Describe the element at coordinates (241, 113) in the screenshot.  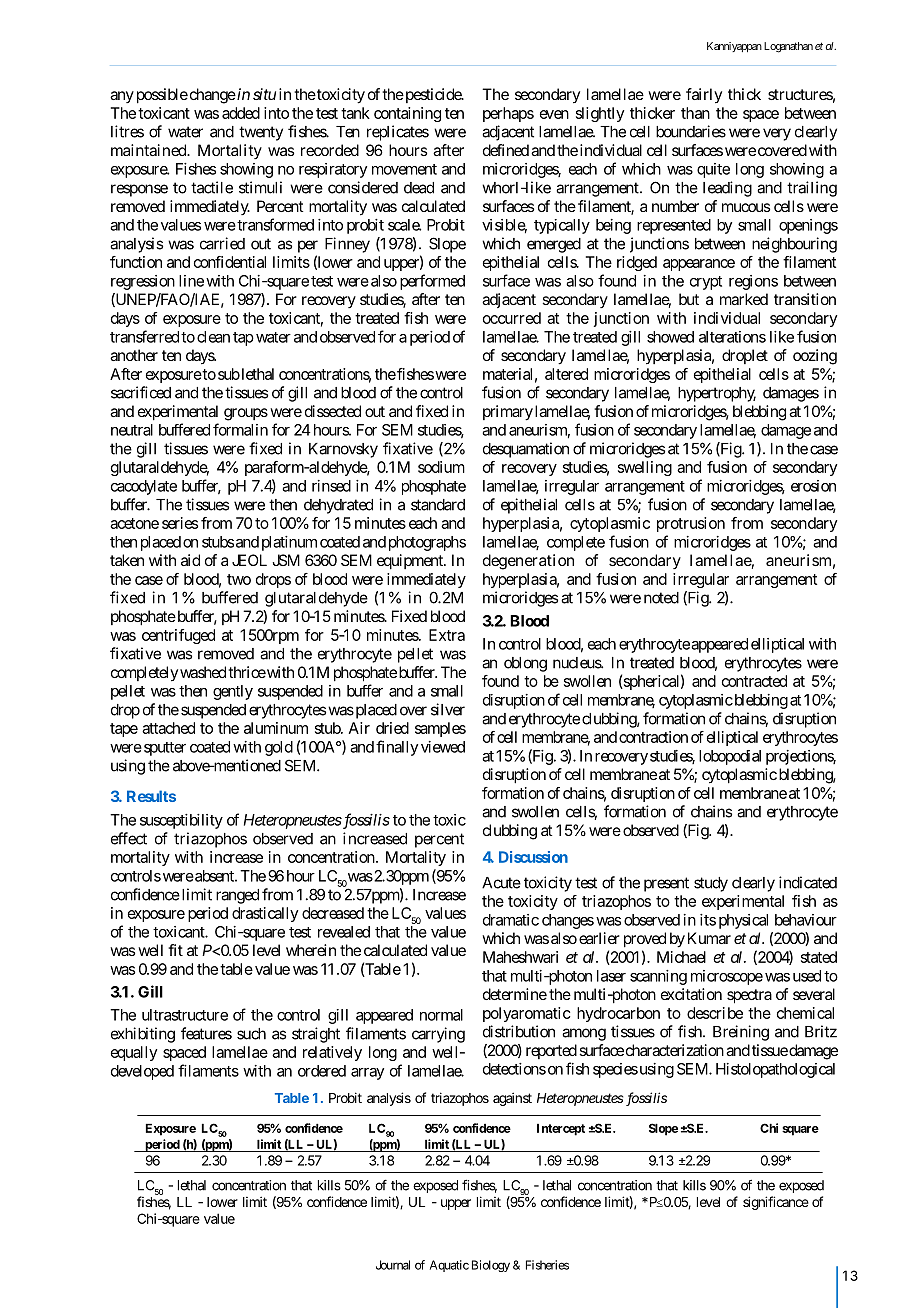
I see `added` at that location.
